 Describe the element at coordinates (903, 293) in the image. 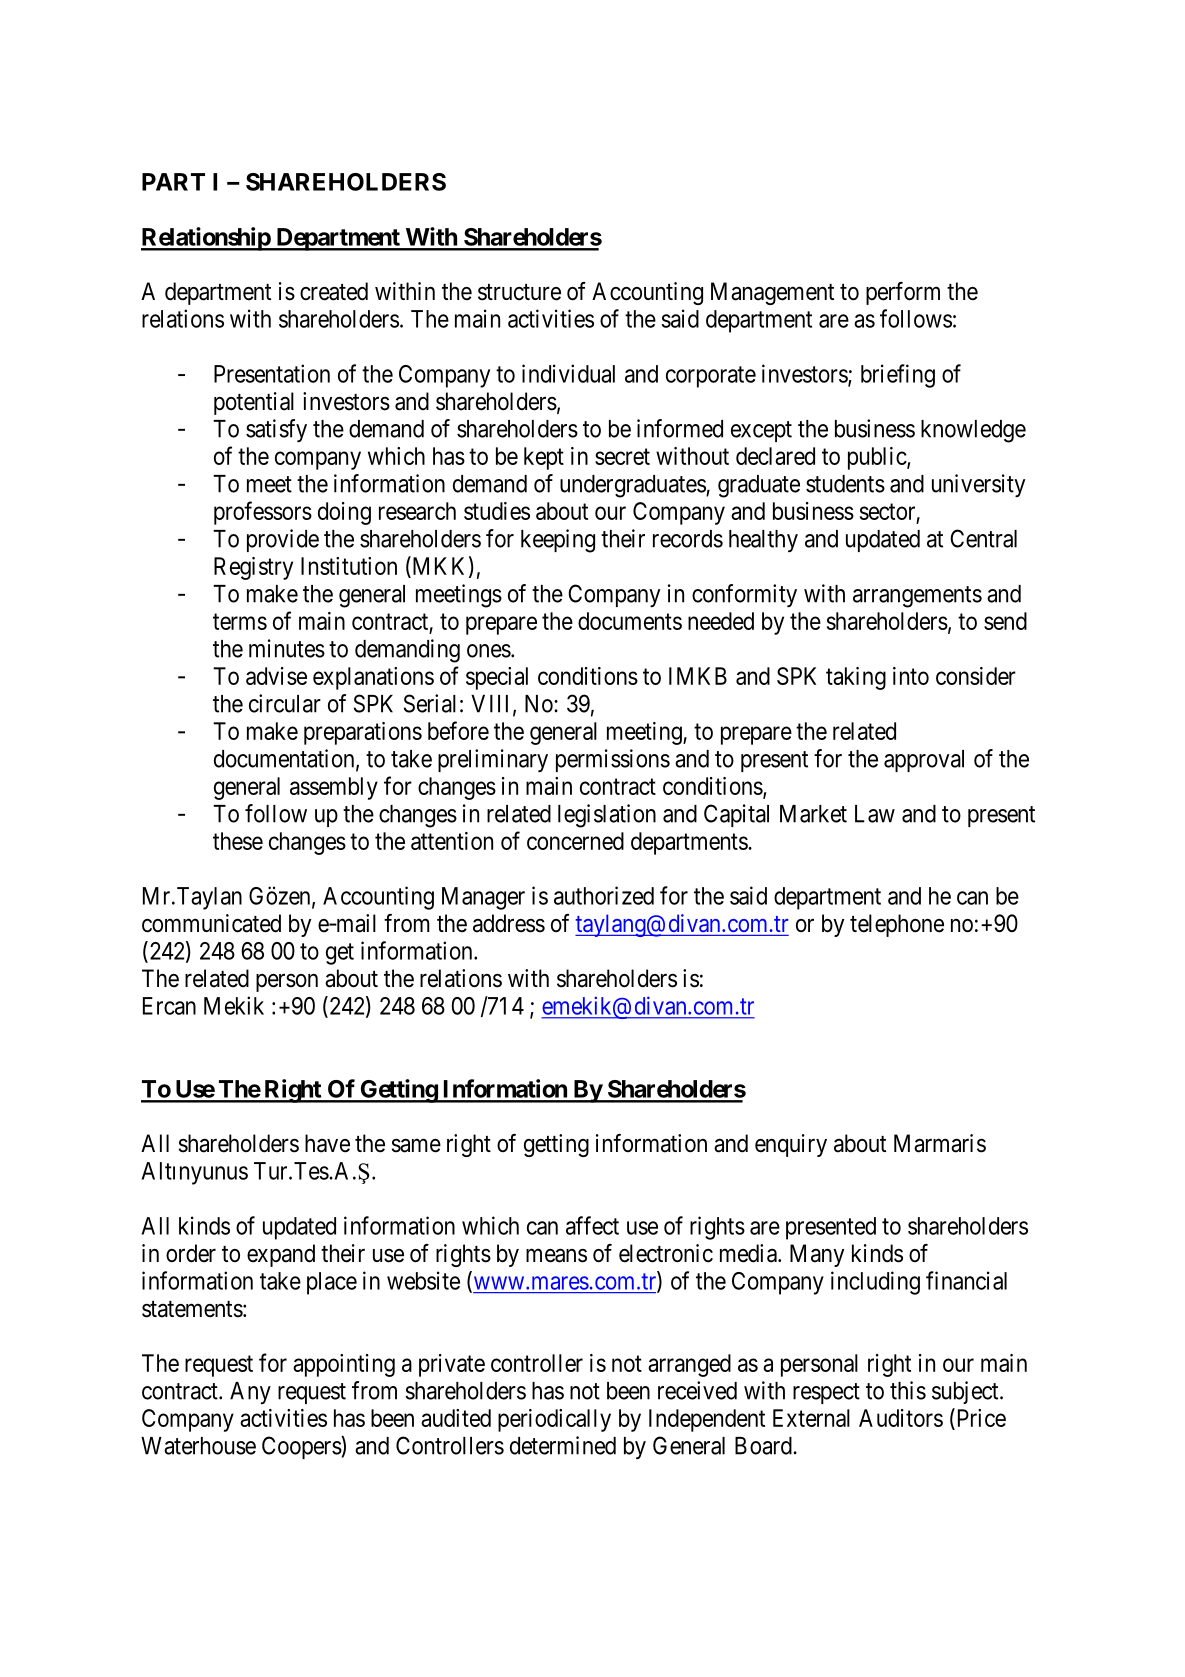

I see `perform` at that location.
